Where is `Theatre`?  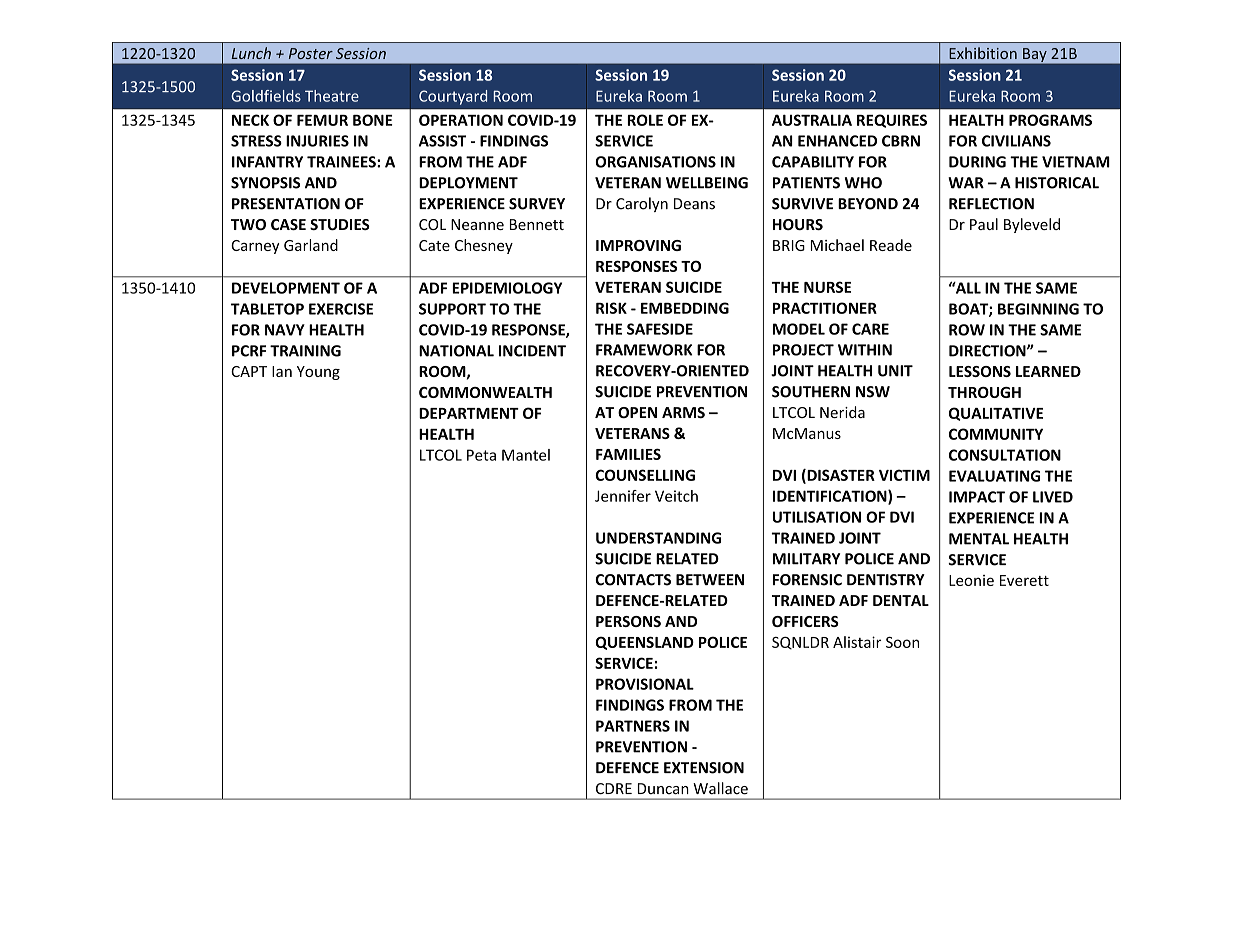
Theatre is located at coordinates (332, 96).
